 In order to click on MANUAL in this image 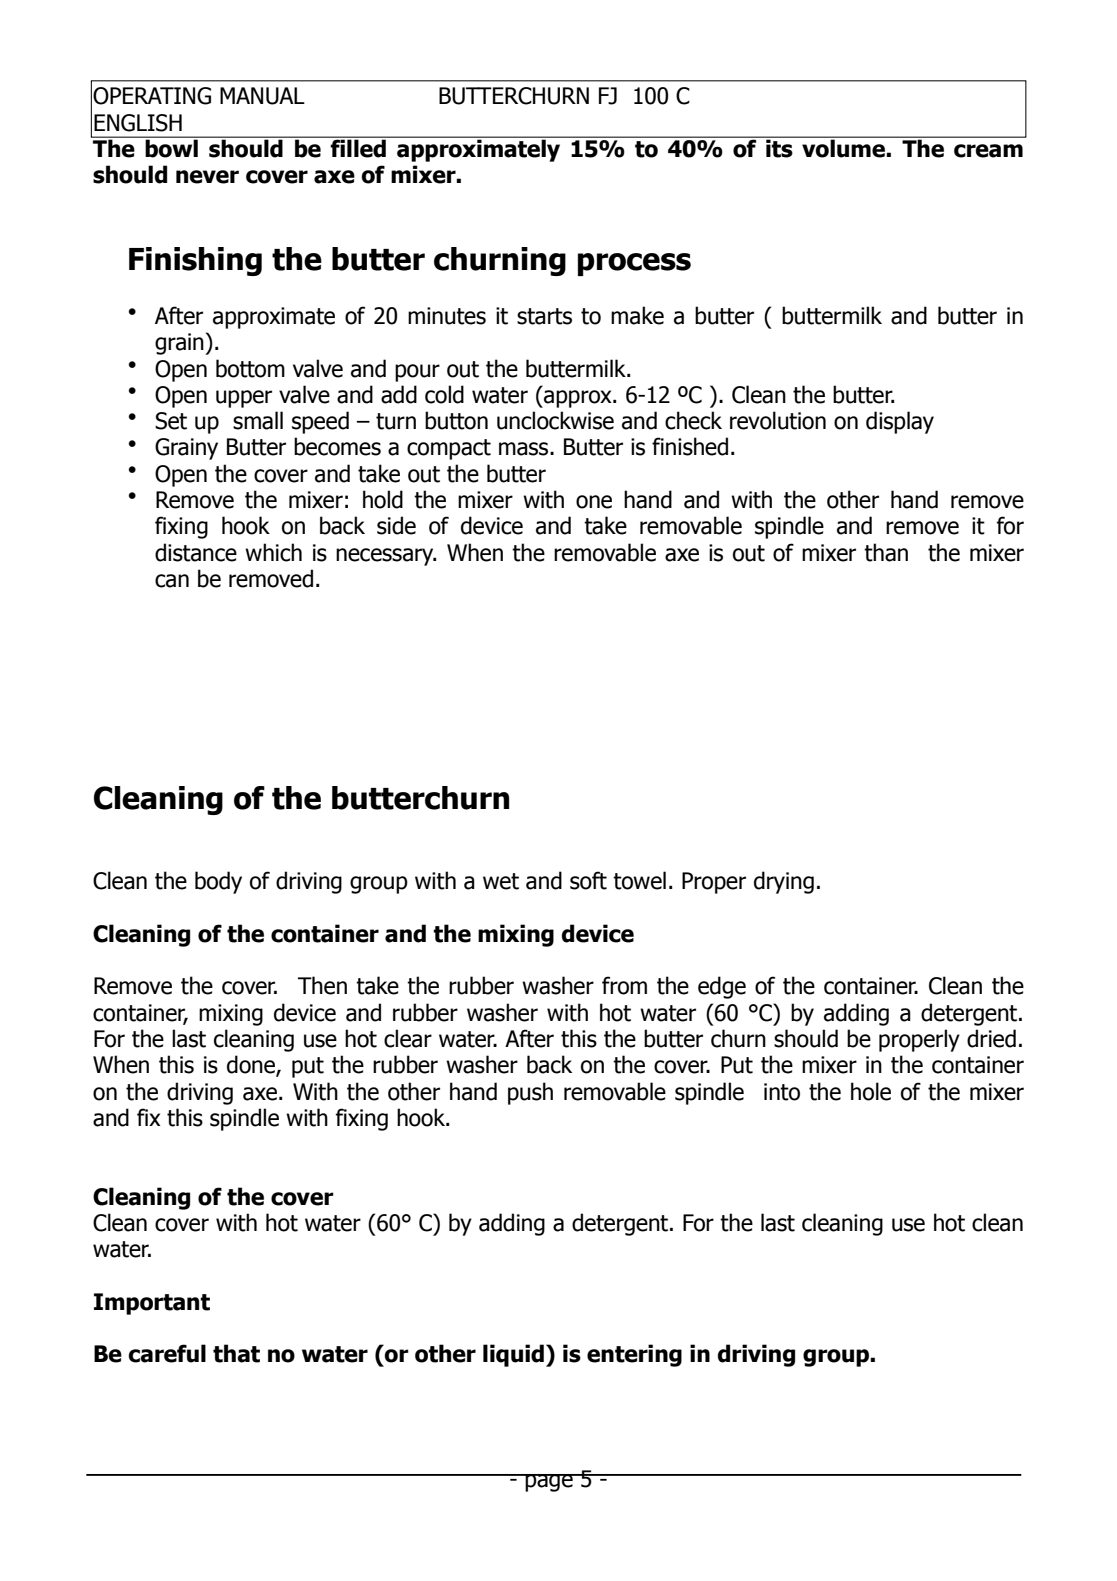, I will do `click(262, 96)`.
